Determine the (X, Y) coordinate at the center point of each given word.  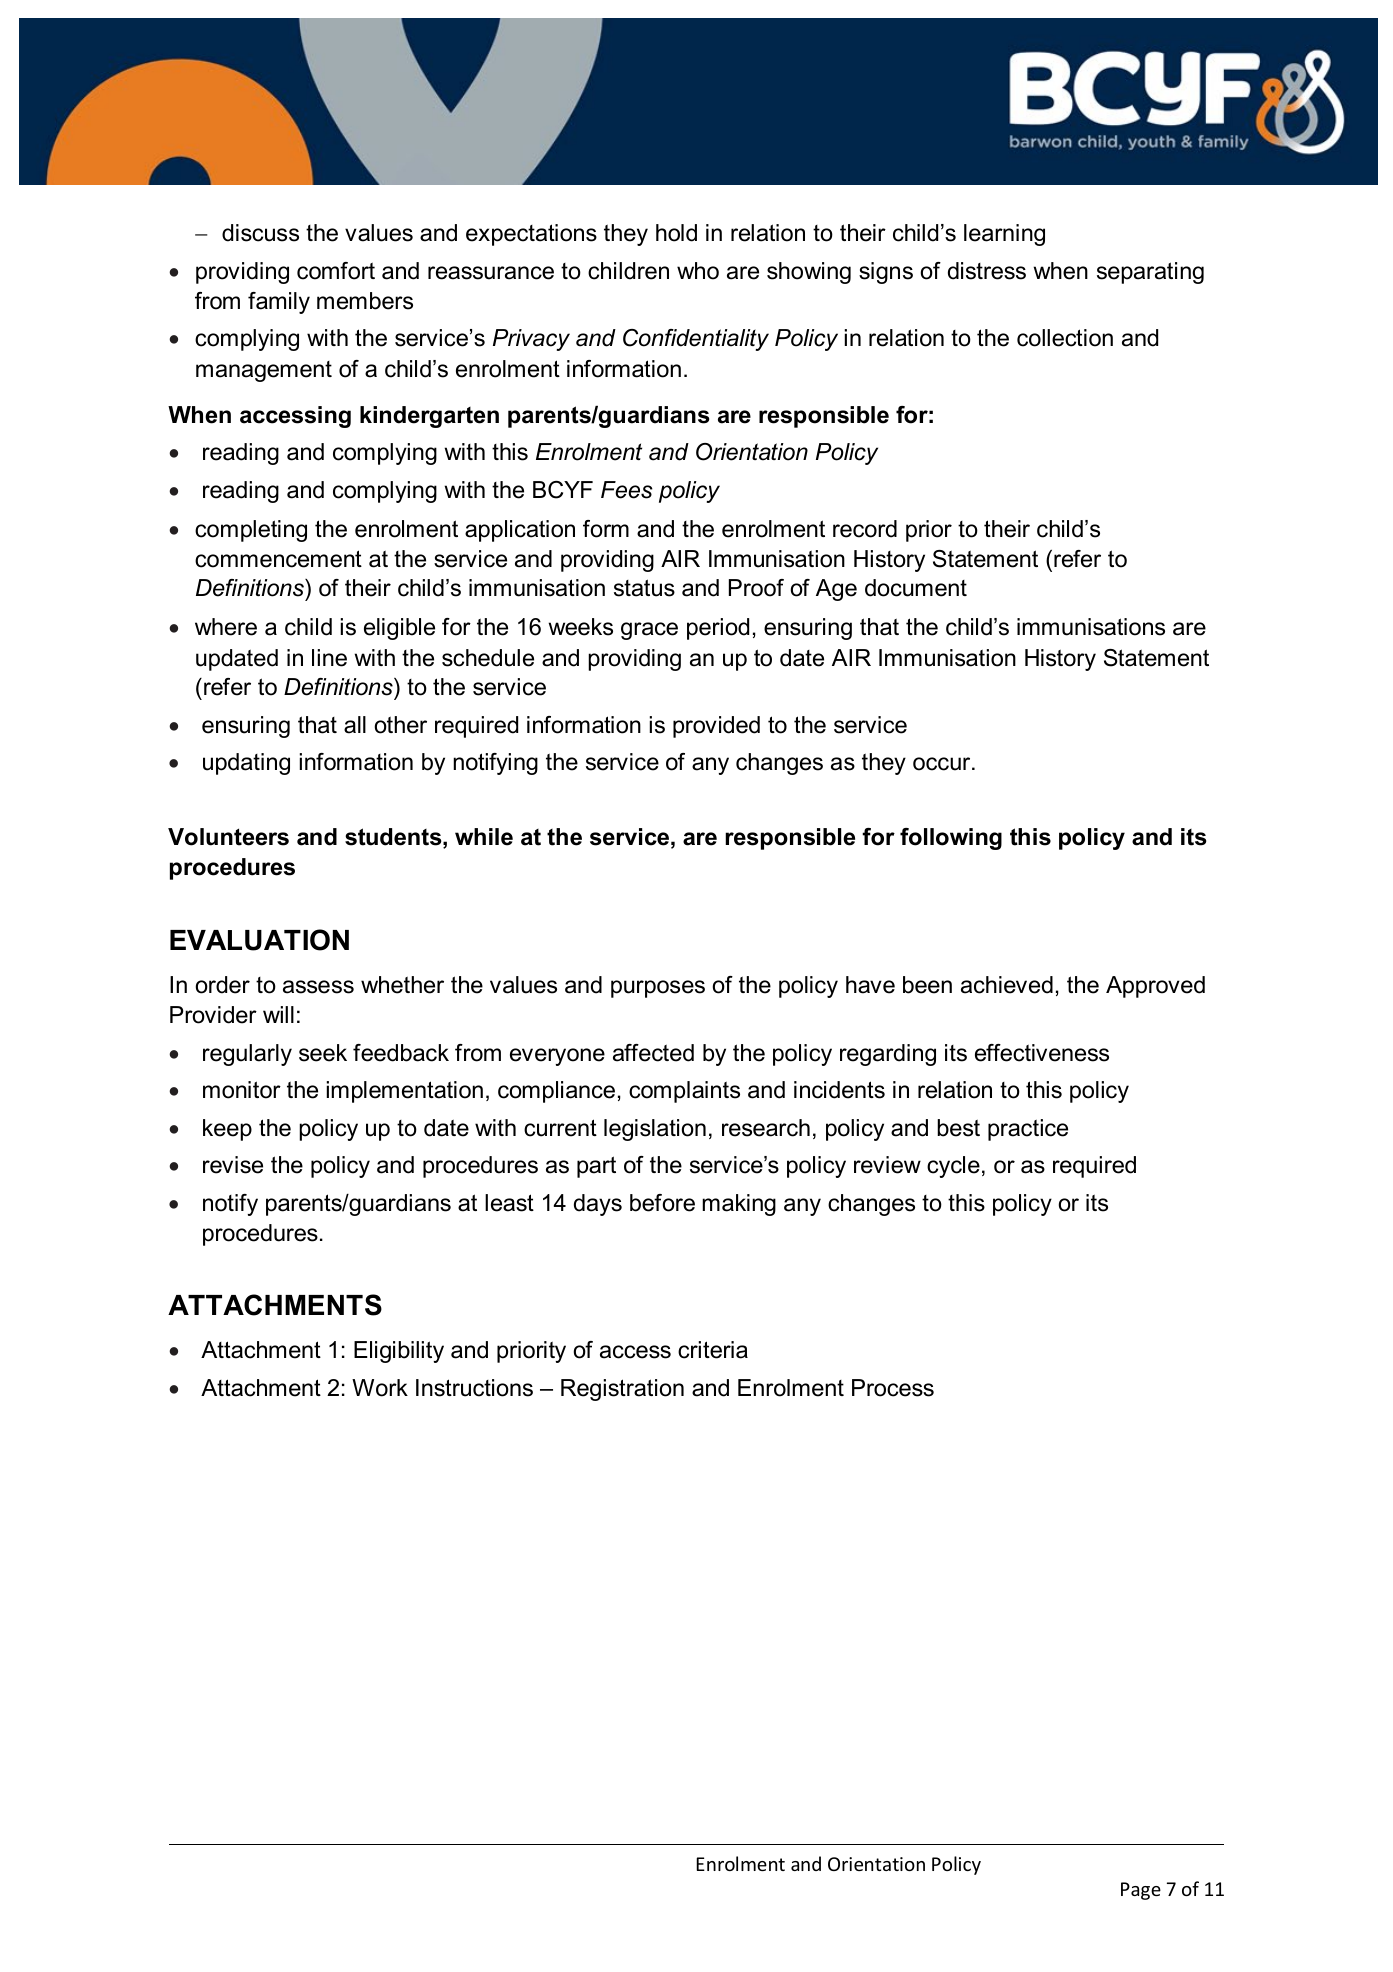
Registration (622, 1390)
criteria (713, 1350)
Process (893, 1388)
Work (380, 1388)
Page (1141, 1891)
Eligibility (399, 1352)
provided (716, 727)
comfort (336, 271)
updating (246, 764)
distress (987, 271)
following (951, 839)
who (698, 271)
